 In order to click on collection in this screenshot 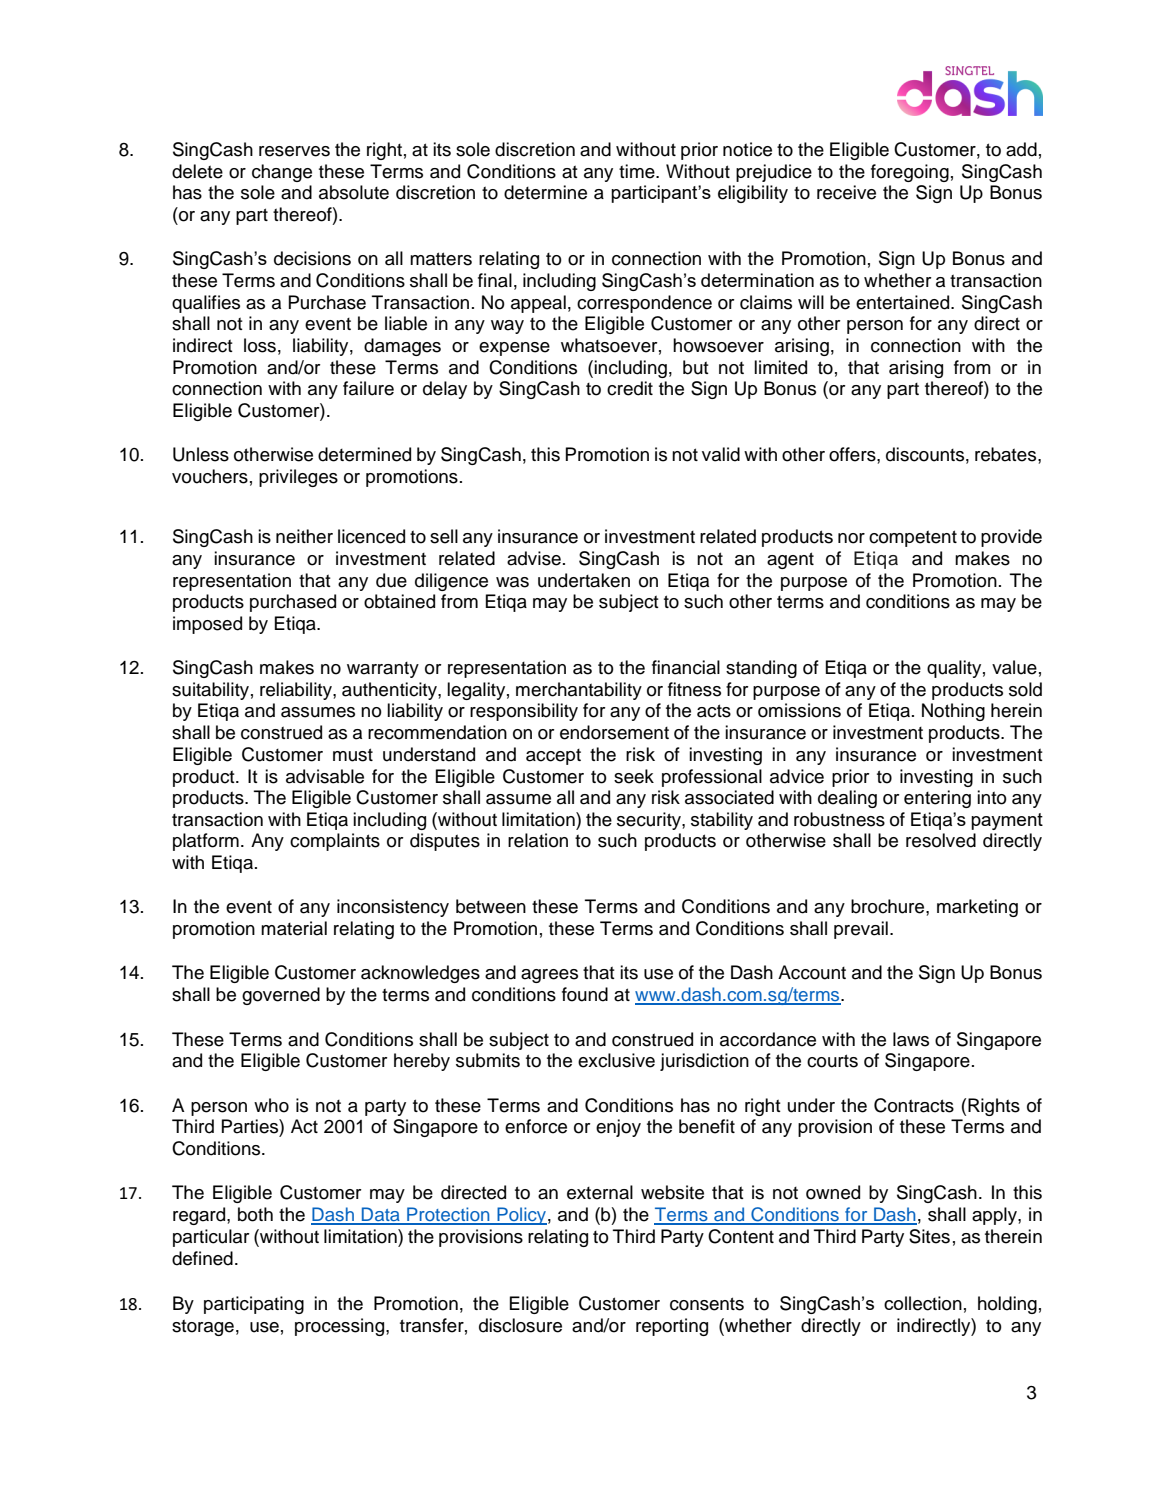, I will do `click(923, 1303)`.
